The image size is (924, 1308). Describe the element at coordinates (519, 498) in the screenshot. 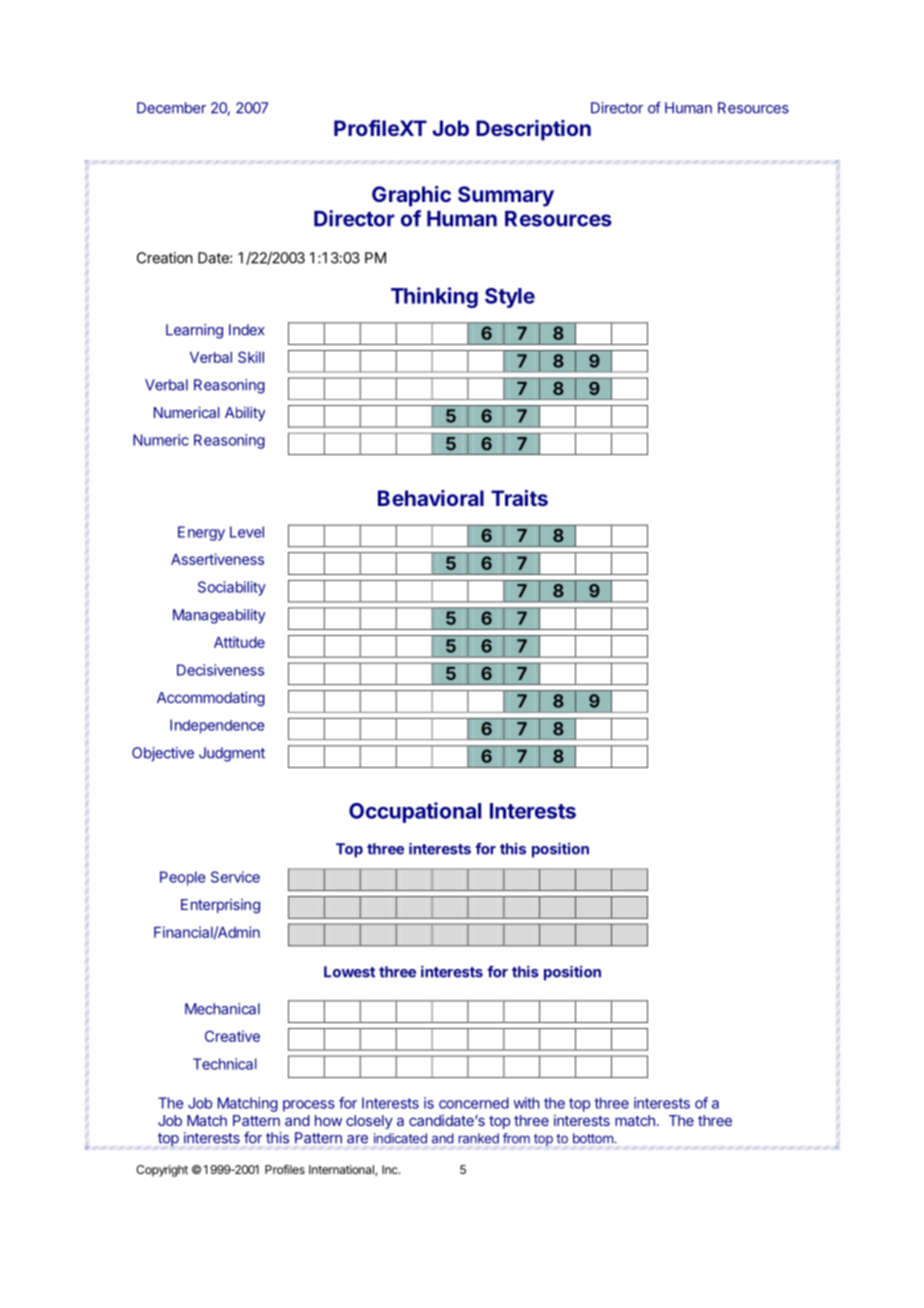

I see `Traits` at that location.
